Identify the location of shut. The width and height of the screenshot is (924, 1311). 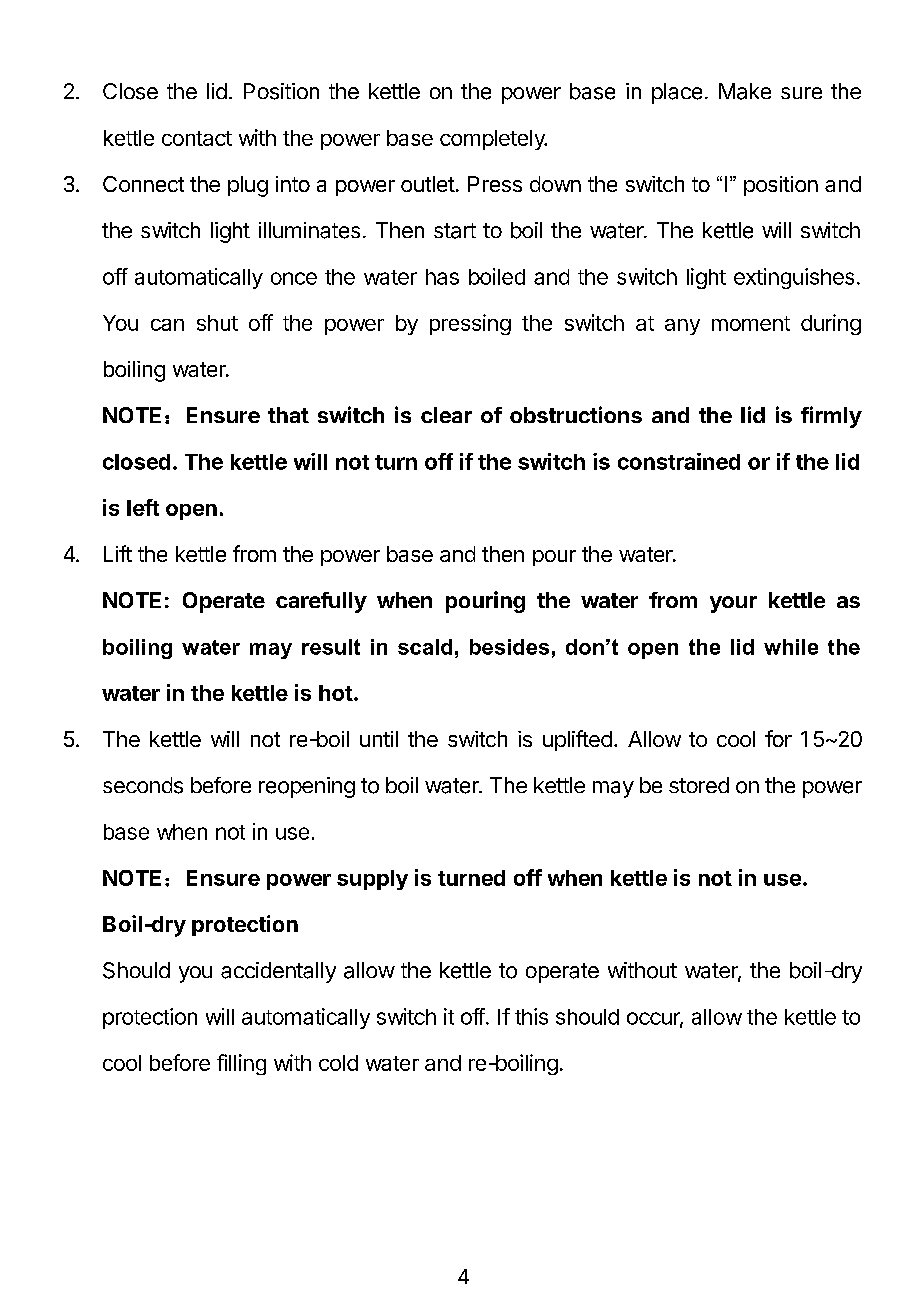
(217, 323).
